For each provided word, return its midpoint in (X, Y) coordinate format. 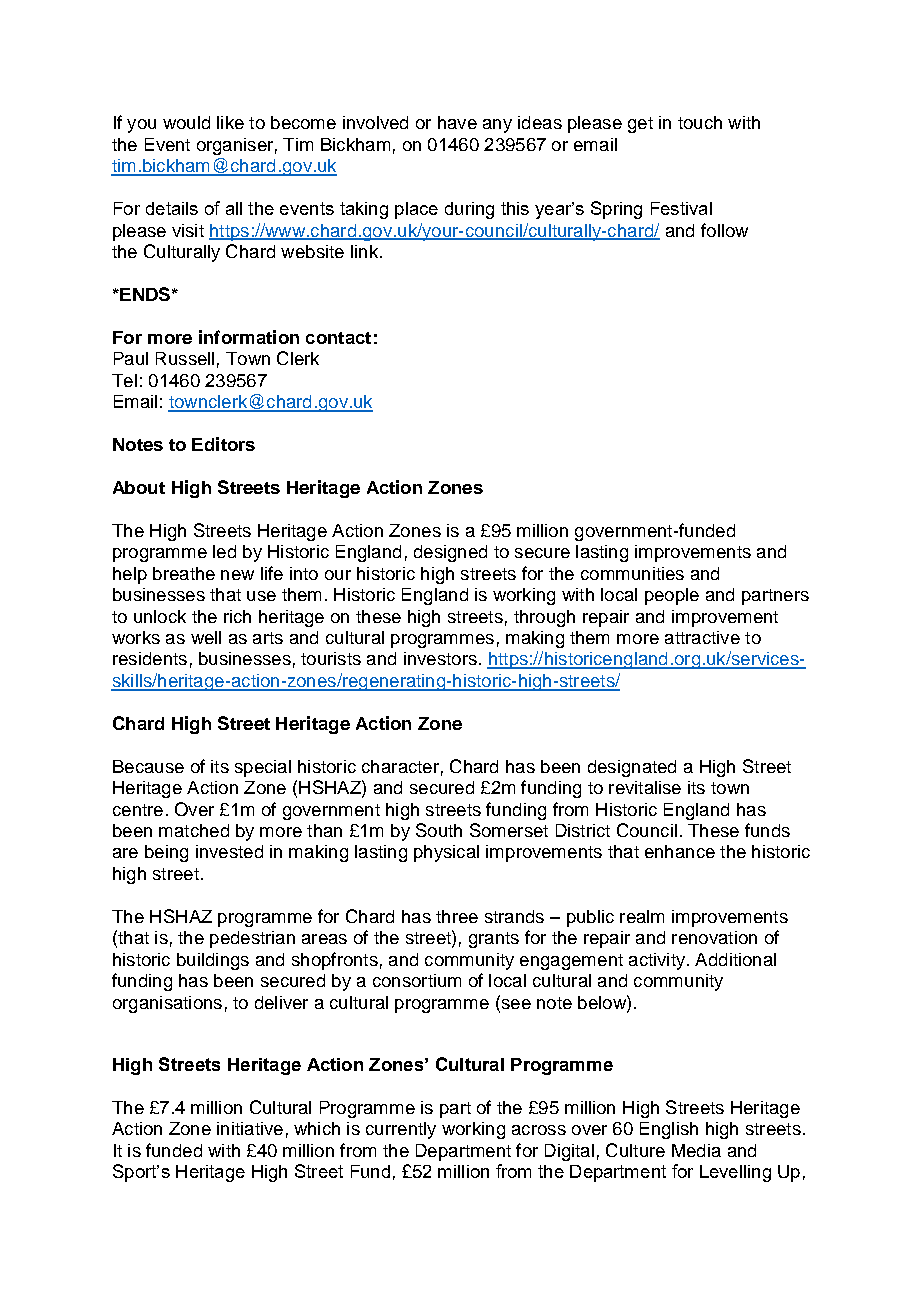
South (439, 830)
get (640, 125)
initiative (250, 1128)
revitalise (645, 787)
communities (632, 573)
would (186, 122)
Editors (223, 444)
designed (450, 553)
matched (194, 830)
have (457, 122)
